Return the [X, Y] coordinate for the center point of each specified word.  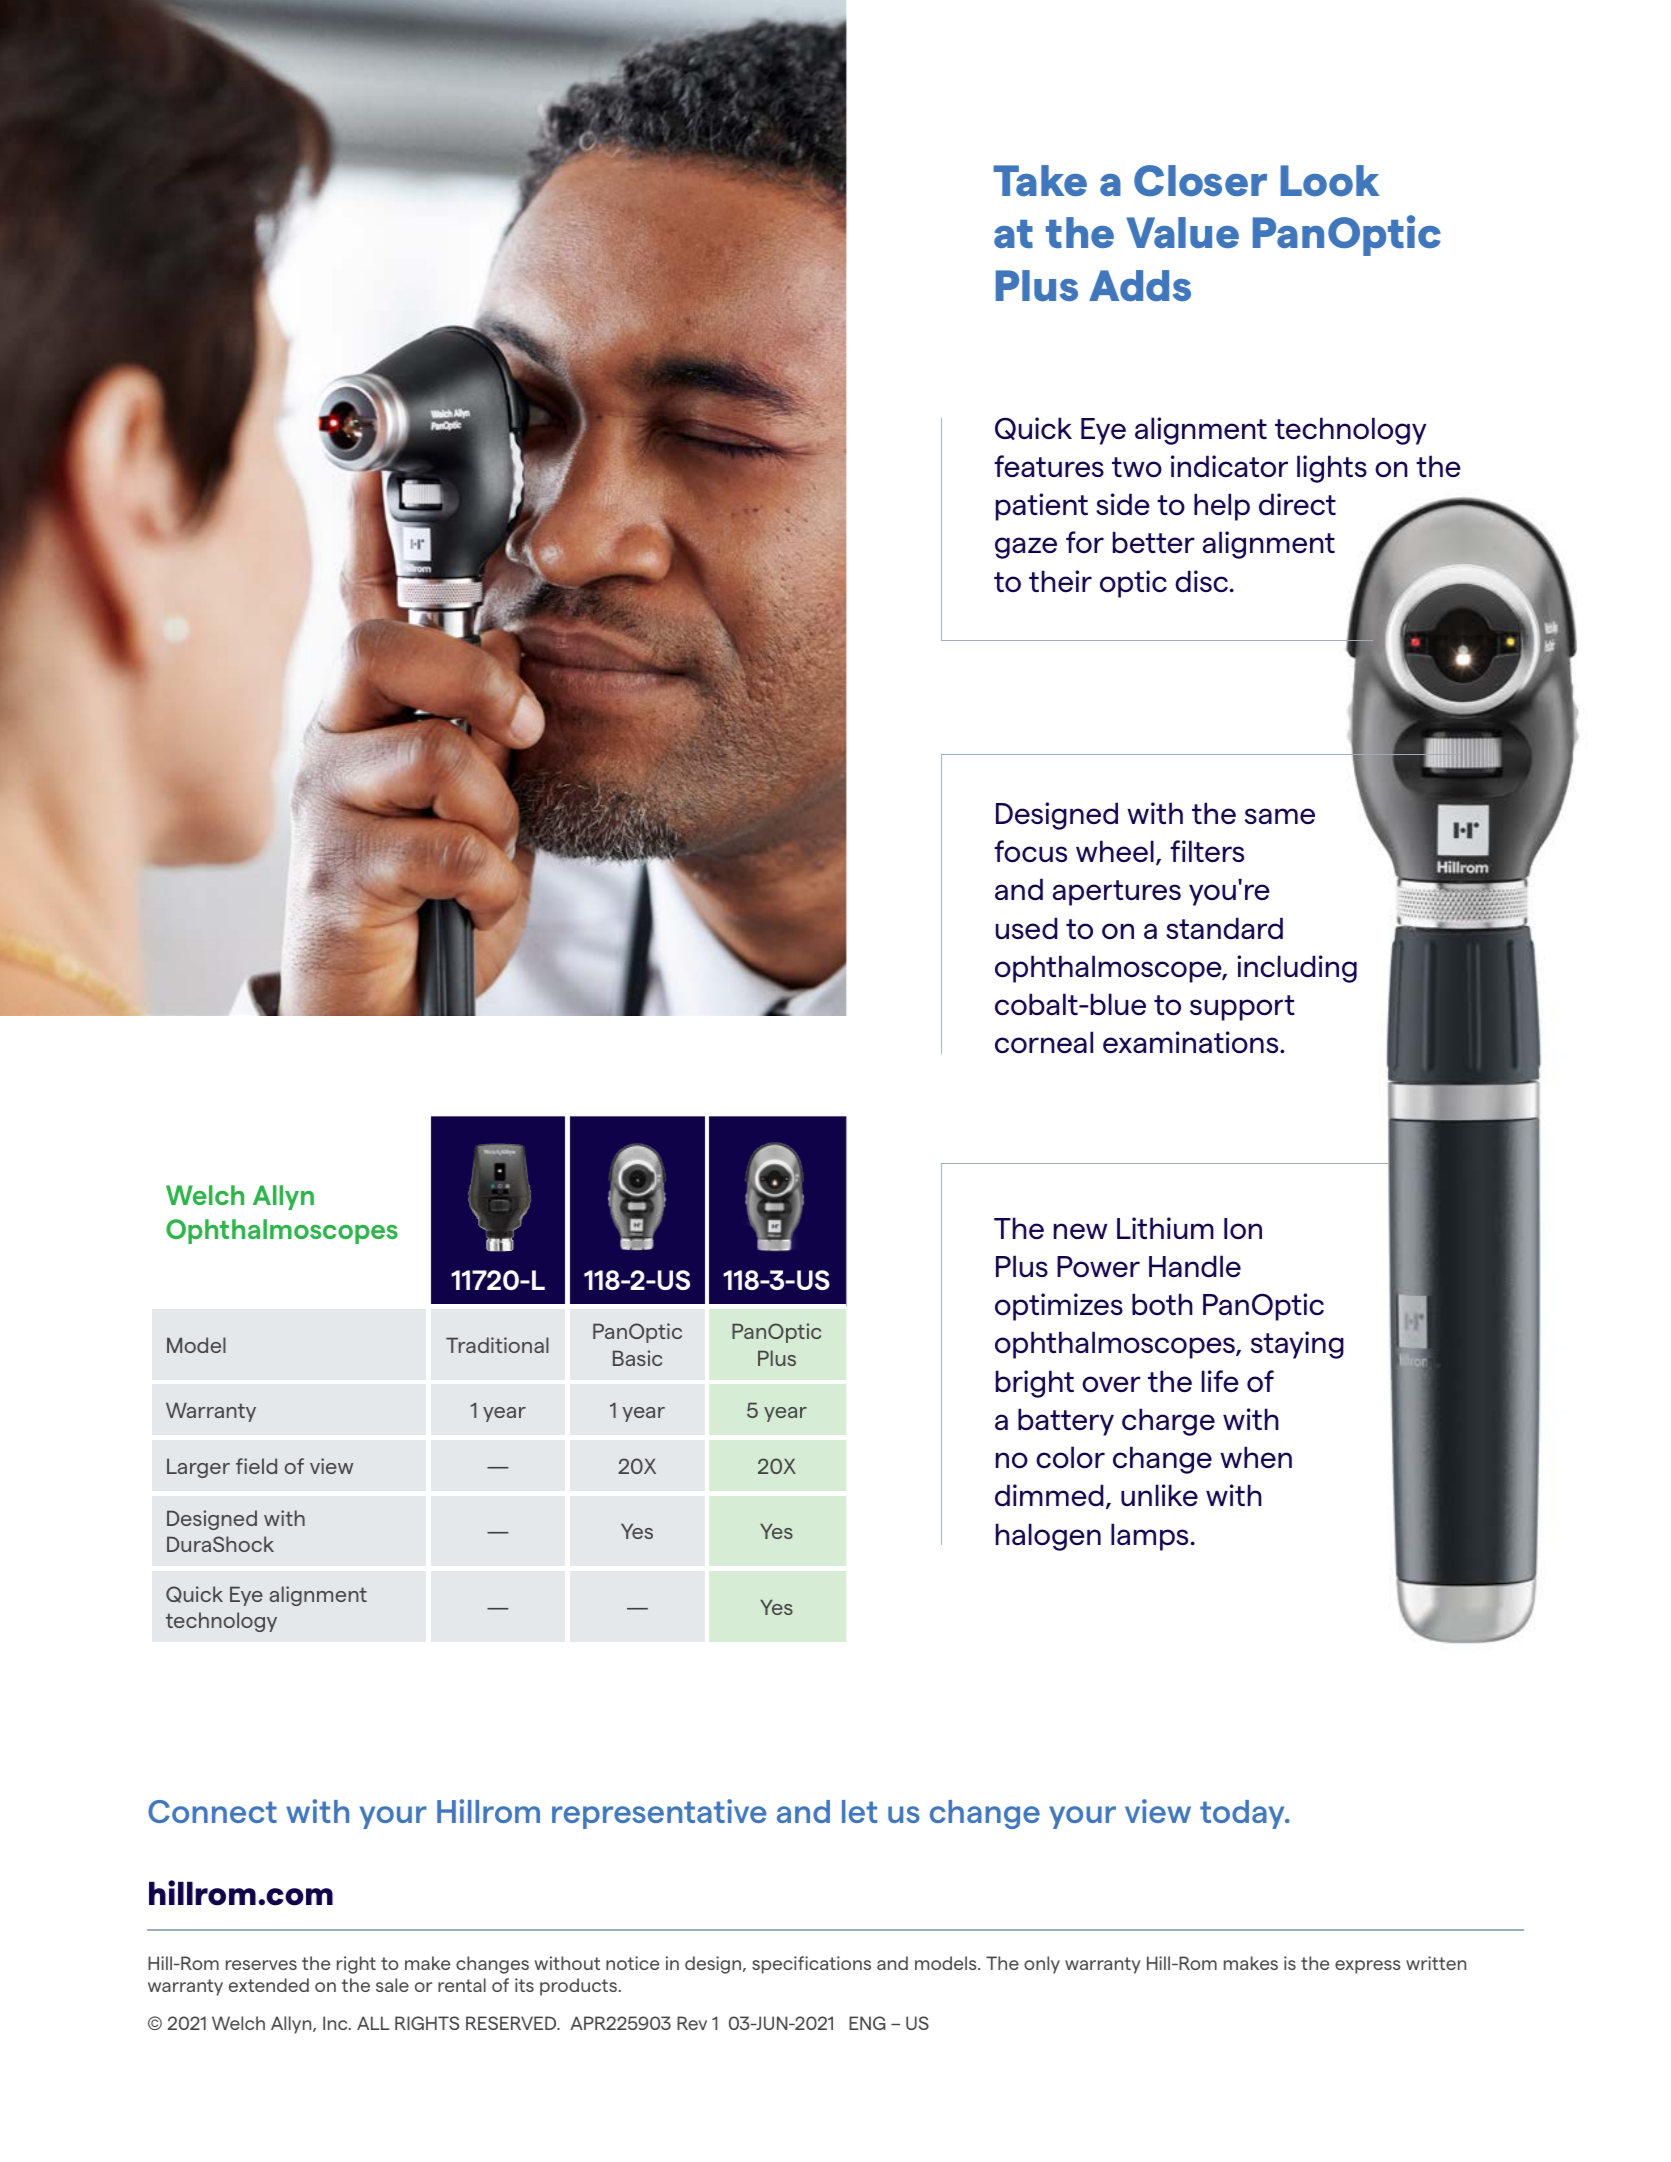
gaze [1026, 548]
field [256, 1466]
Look [1329, 180]
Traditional [497, 1345]
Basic [637, 1358]
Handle [1195, 1266]
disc [1201, 581]
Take [1040, 180]
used [1027, 928]
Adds [1140, 285]
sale [392, 1985]
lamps [1149, 1537]
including [1297, 969]
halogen [1048, 1537]
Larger [198, 1468]
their [1060, 581]
